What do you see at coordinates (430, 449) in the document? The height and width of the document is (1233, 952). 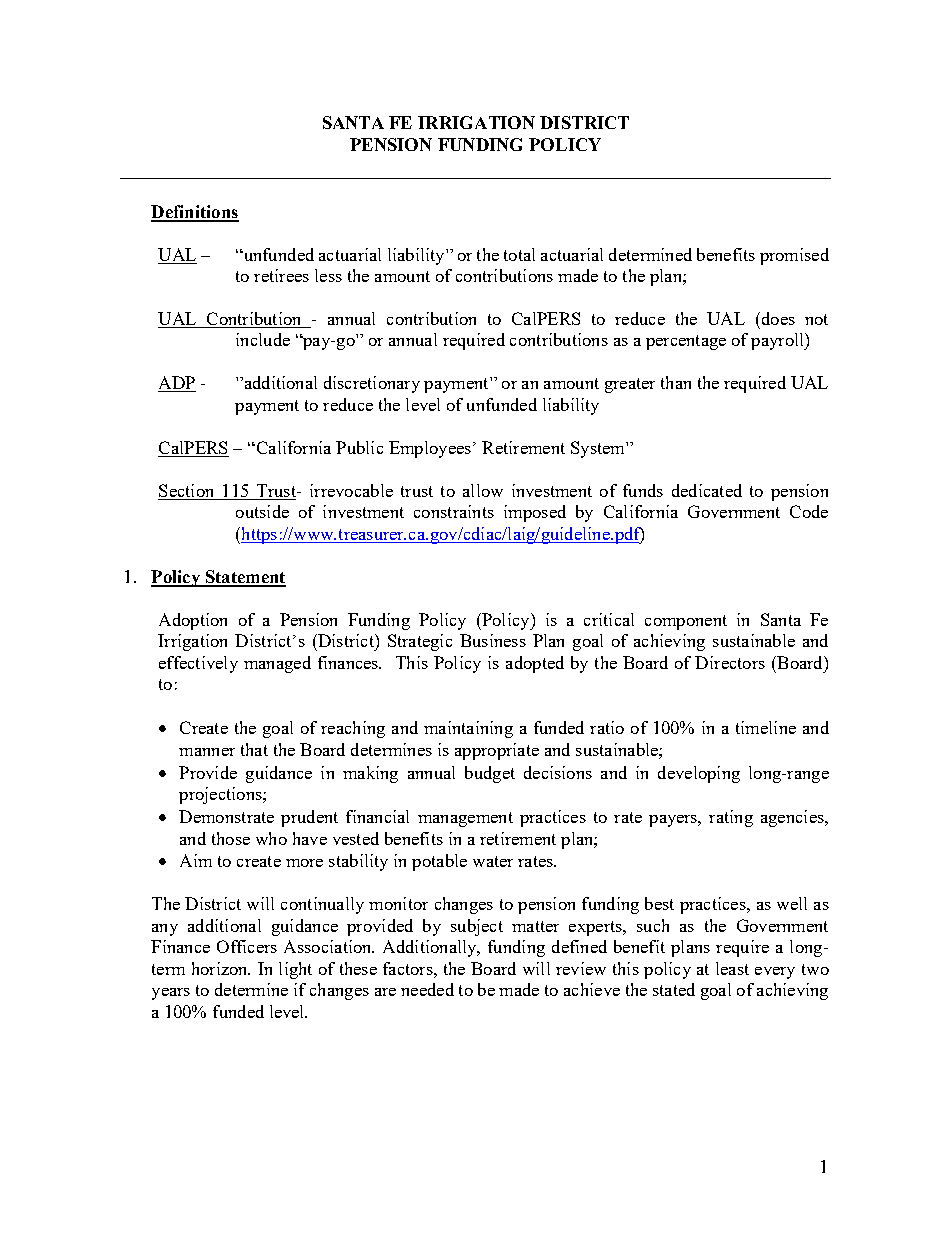 I see `Employees` at bounding box center [430, 449].
